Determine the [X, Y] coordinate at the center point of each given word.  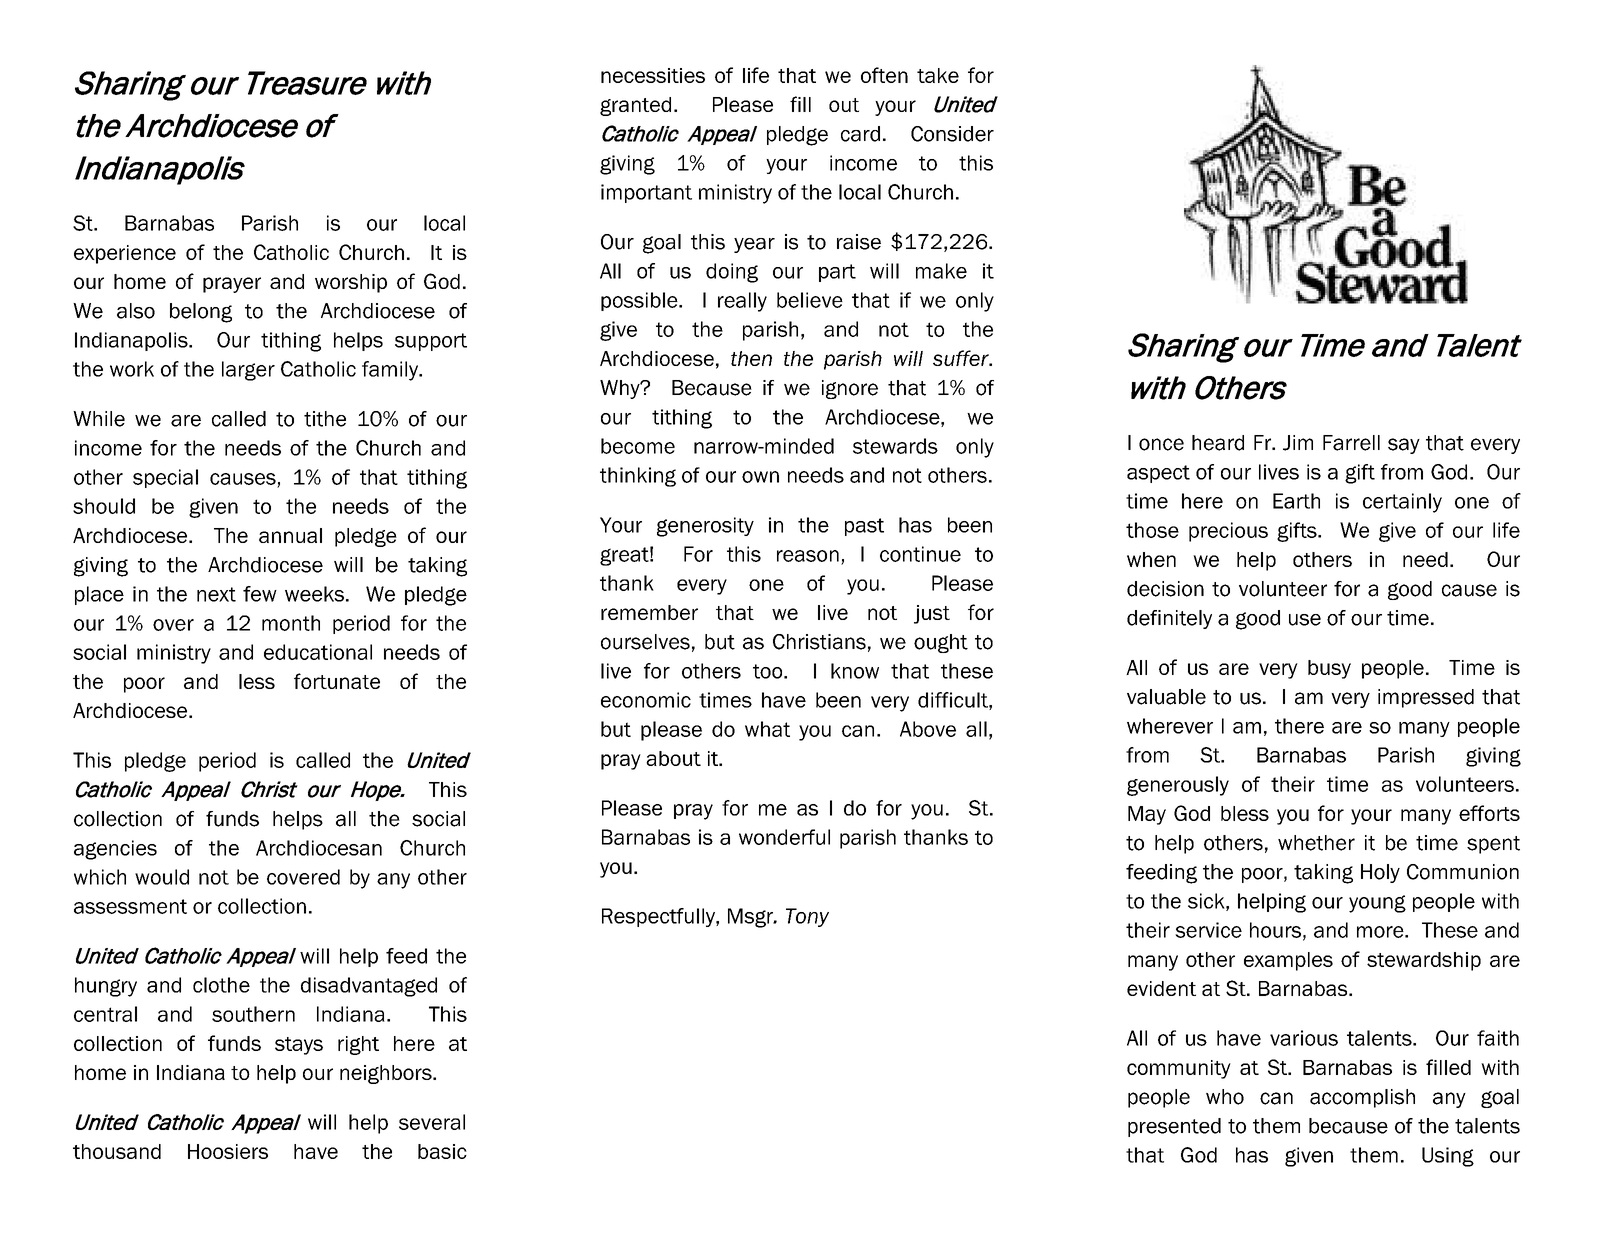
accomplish [1362, 1098]
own [760, 477]
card [860, 134]
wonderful [784, 837]
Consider [952, 134]
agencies [115, 850]
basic [442, 1151]
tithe [325, 419]
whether [1316, 843]
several [432, 1122]
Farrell [1351, 443]
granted [635, 106]
